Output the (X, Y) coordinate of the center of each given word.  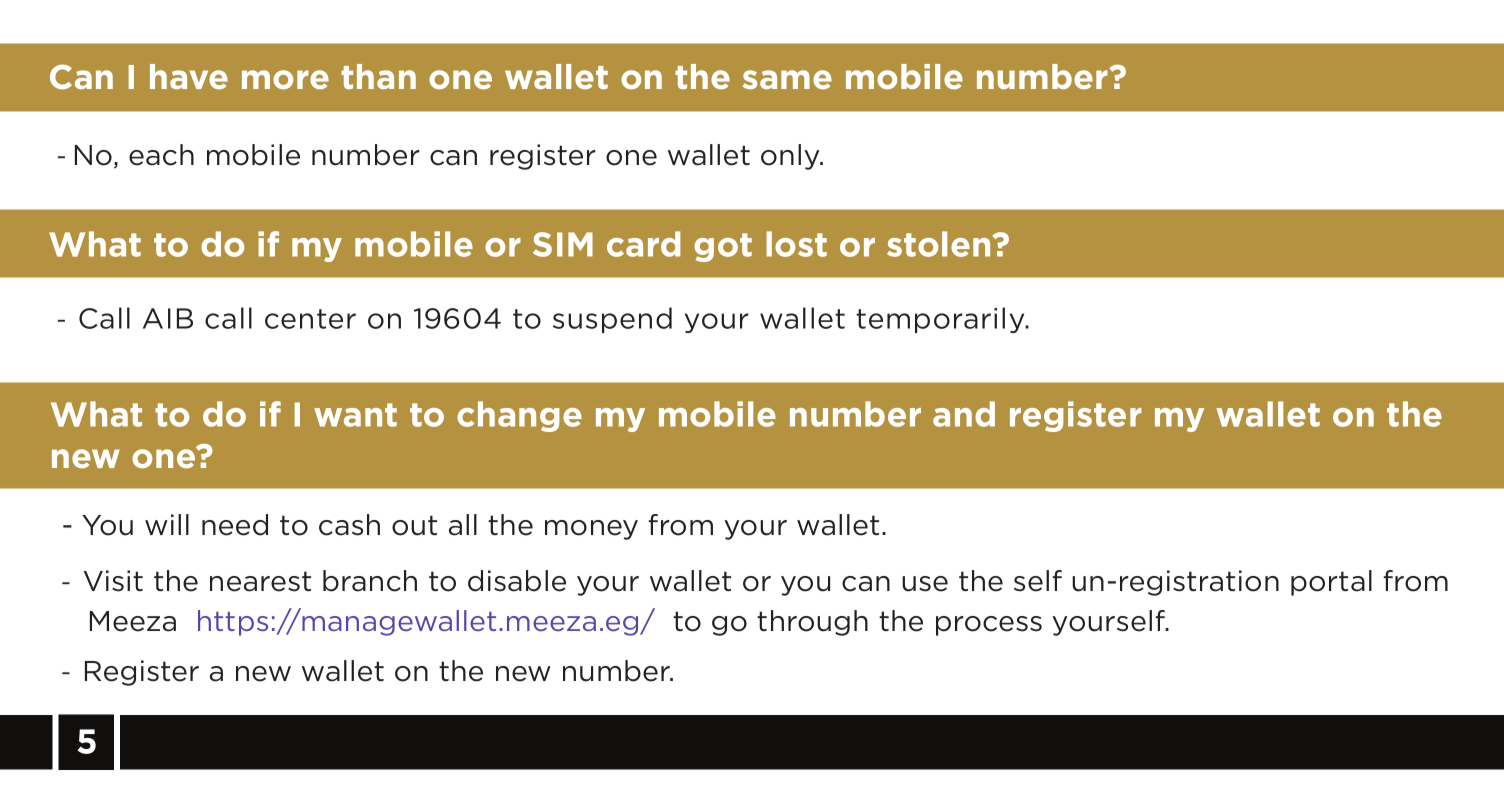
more (285, 79)
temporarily (941, 320)
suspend (612, 320)
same (787, 79)
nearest (260, 581)
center (310, 319)
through (812, 623)
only (791, 157)
